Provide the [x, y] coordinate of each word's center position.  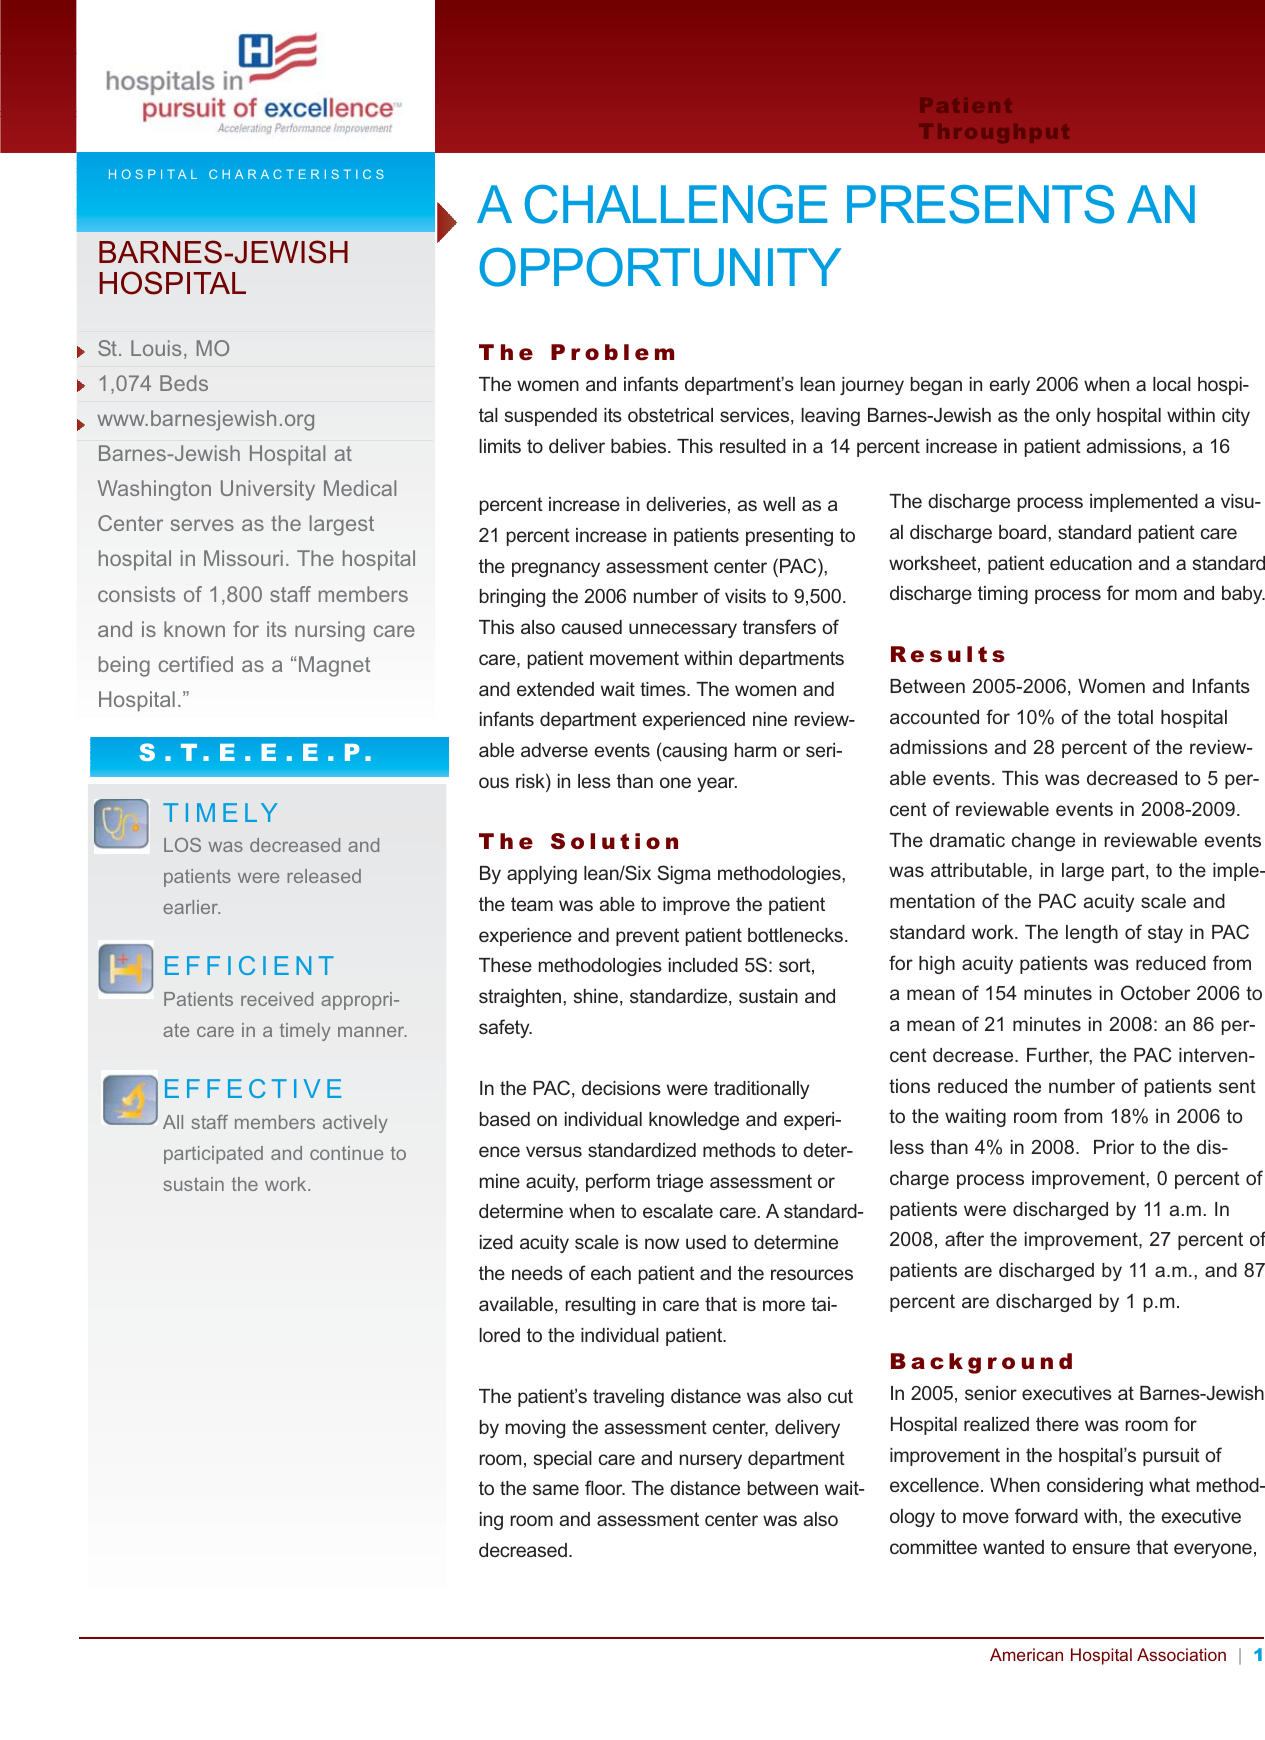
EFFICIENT [249, 965]
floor [605, 1487]
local [1172, 384]
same [556, 1489]
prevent [647, 937]
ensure [1101, 1548]
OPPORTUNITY [660, 267]
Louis [156, 348]
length [1092, 934]
